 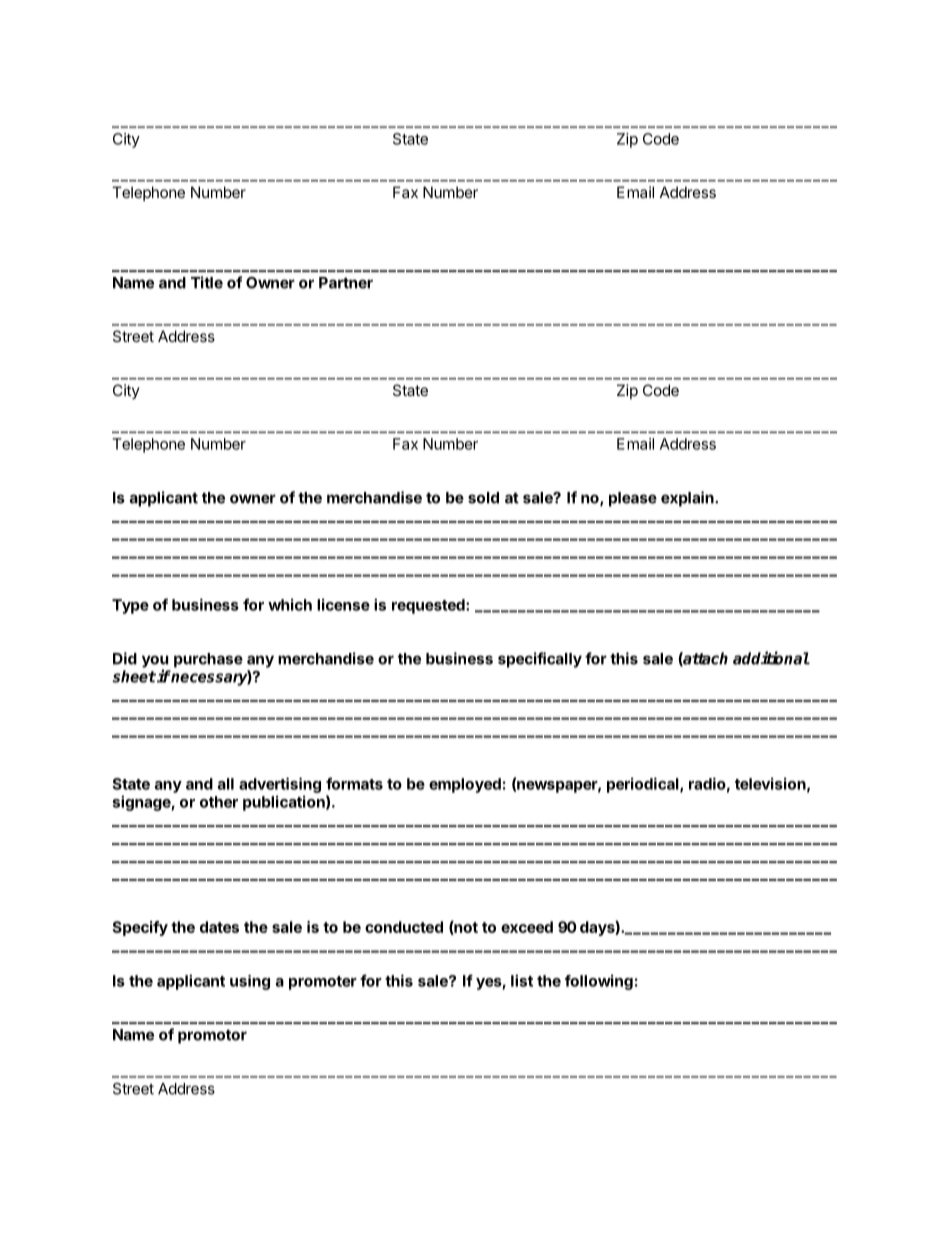 I want to click on requested, so click(x=429, y=606).
